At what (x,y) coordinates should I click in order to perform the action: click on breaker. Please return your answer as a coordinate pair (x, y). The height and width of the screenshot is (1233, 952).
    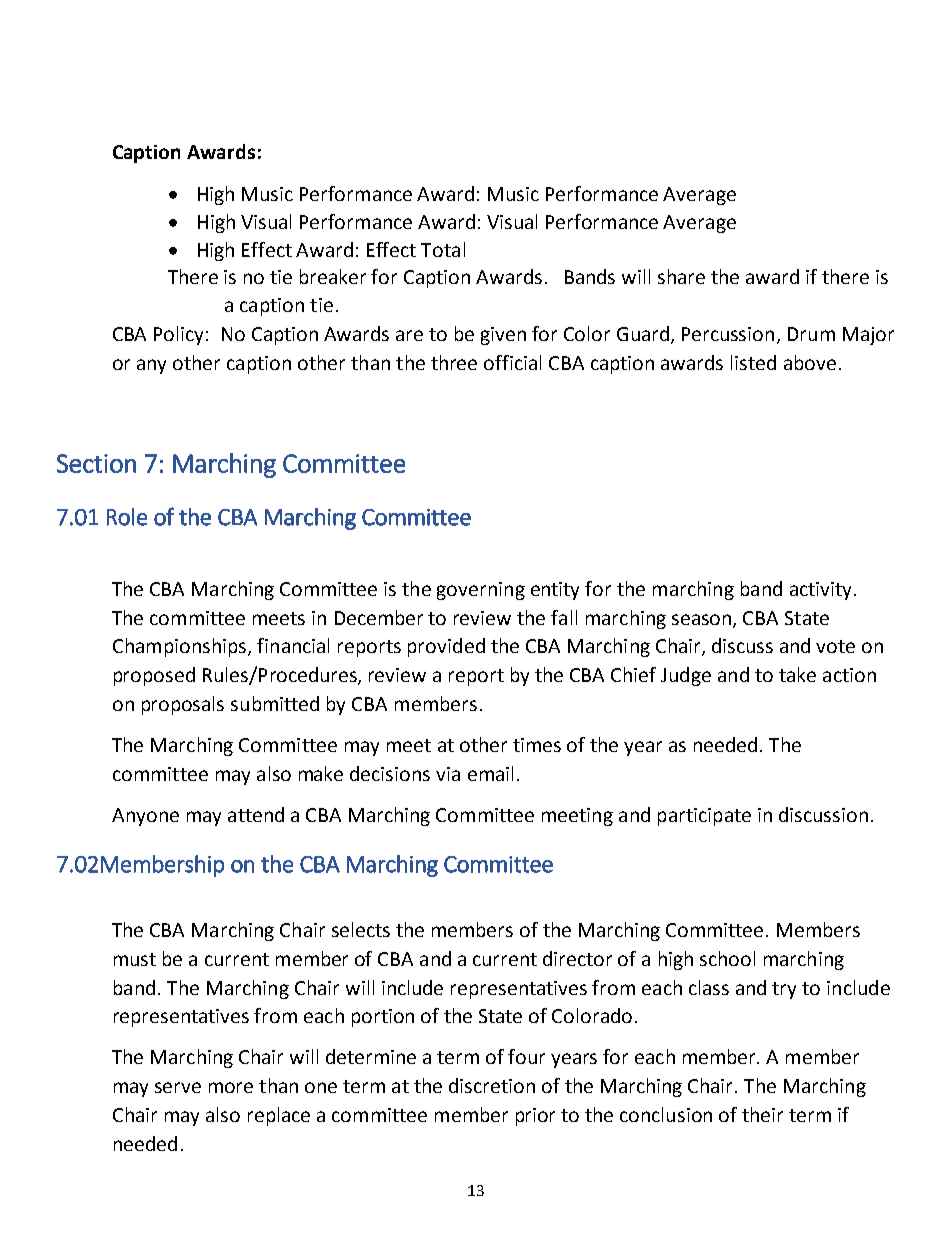
    Looking at the image, I should click on (333, 276).
